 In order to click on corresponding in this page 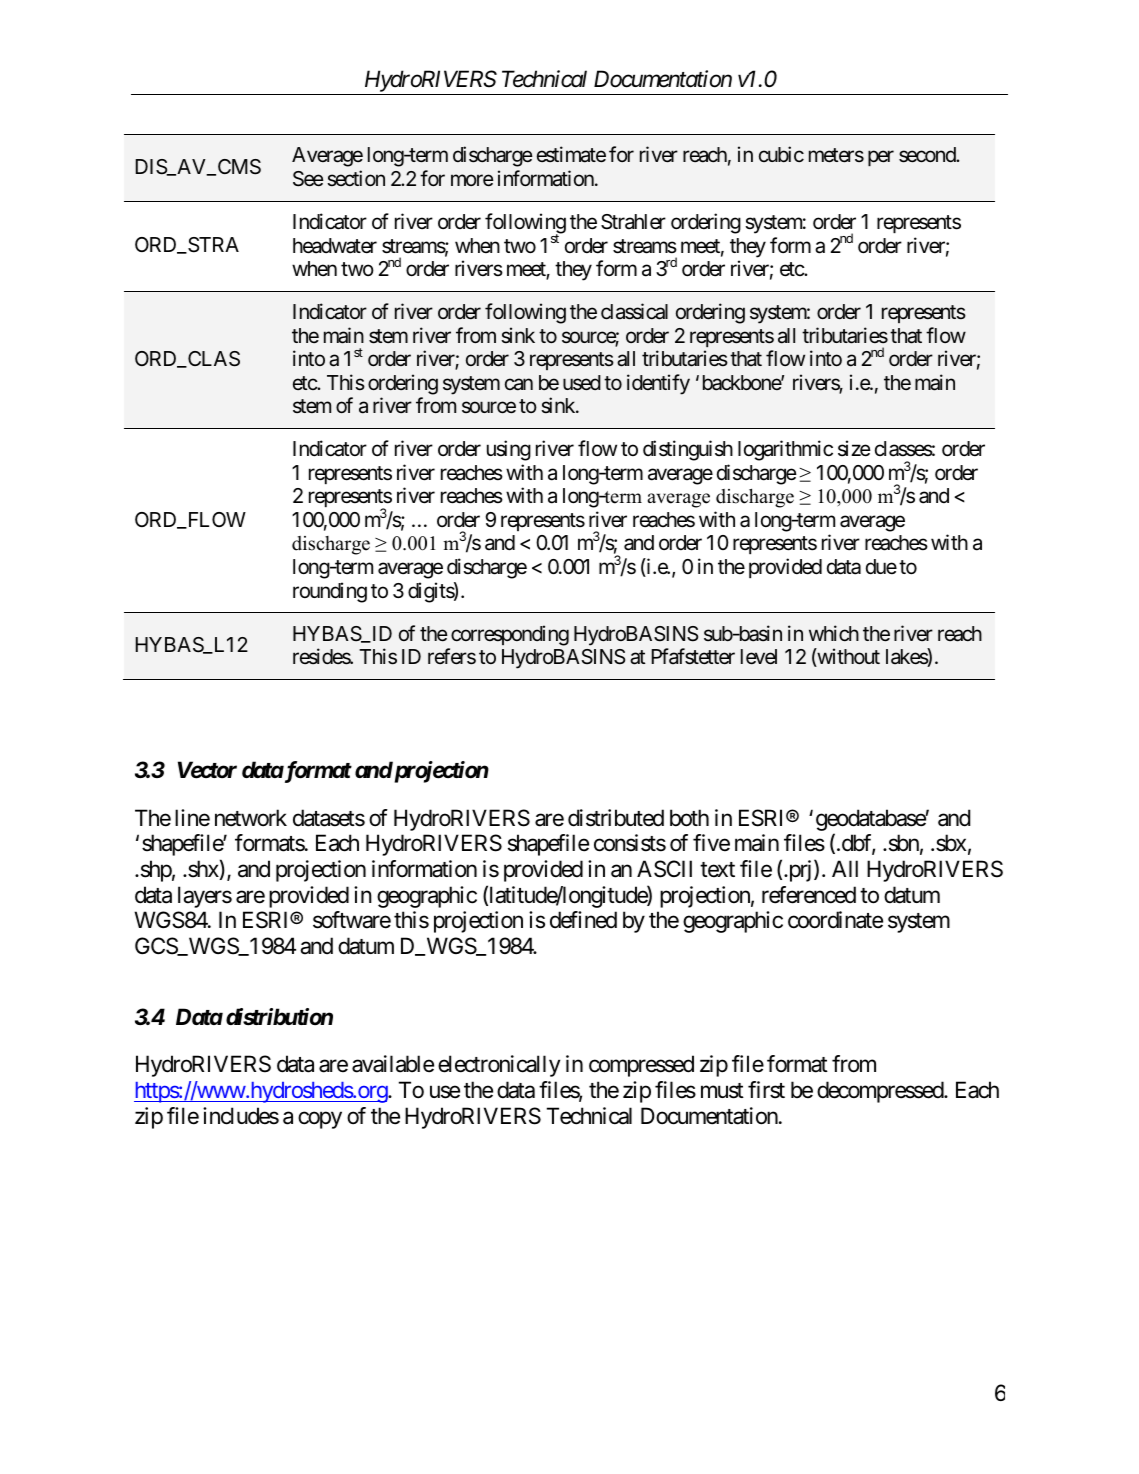, I will do `click(510, 635)`.
